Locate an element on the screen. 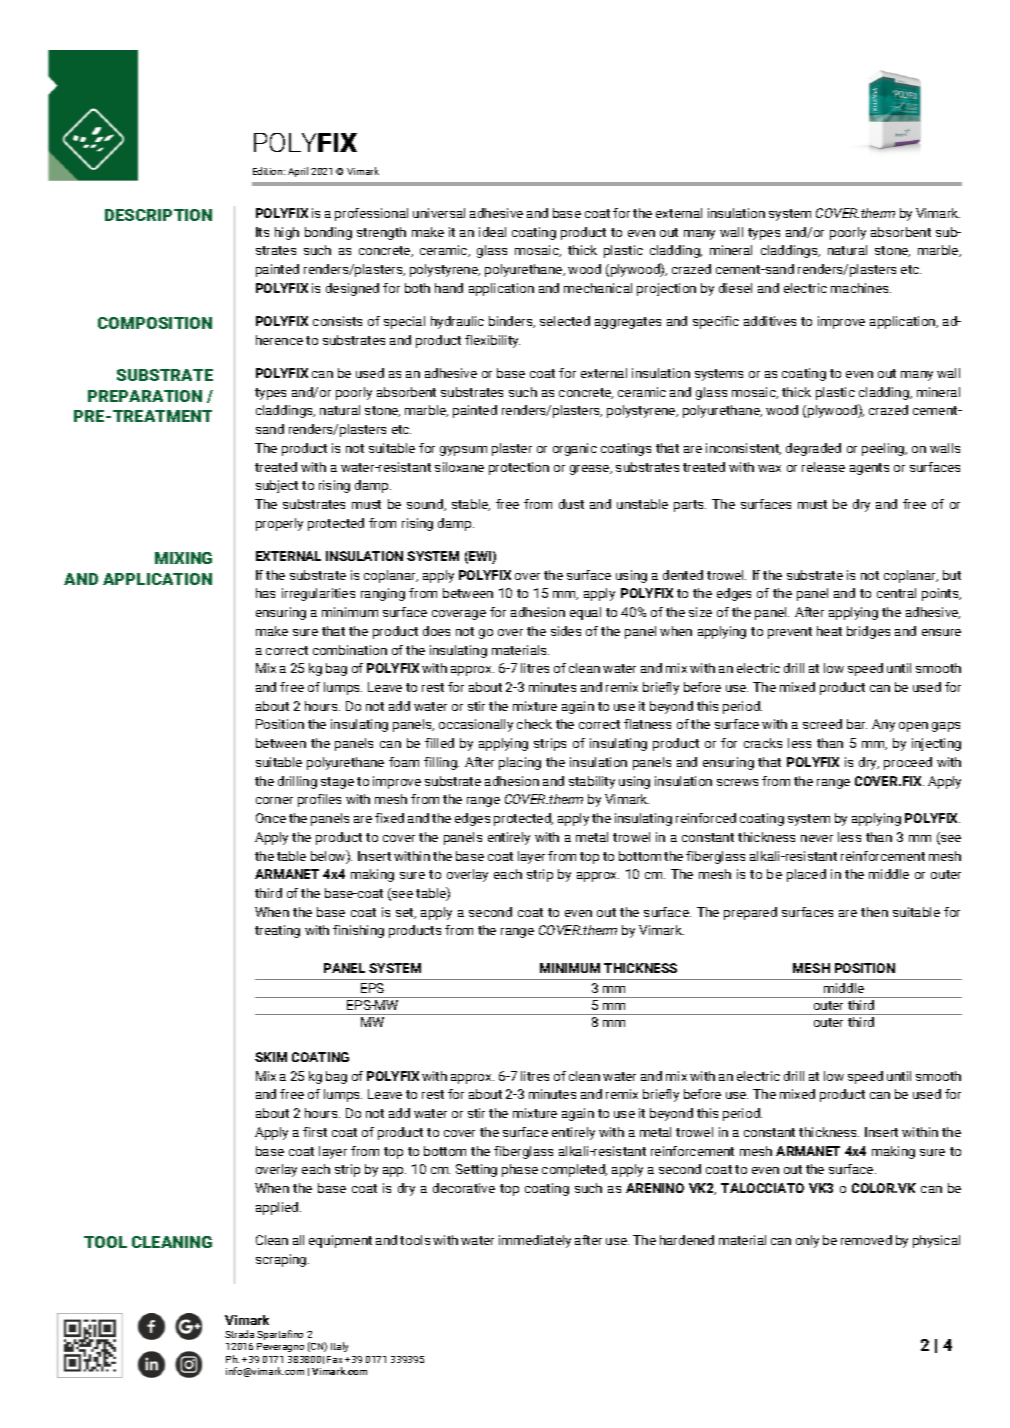 This screenshot has width=1010, height=1428. placing is located at coordinates (520, 763).
